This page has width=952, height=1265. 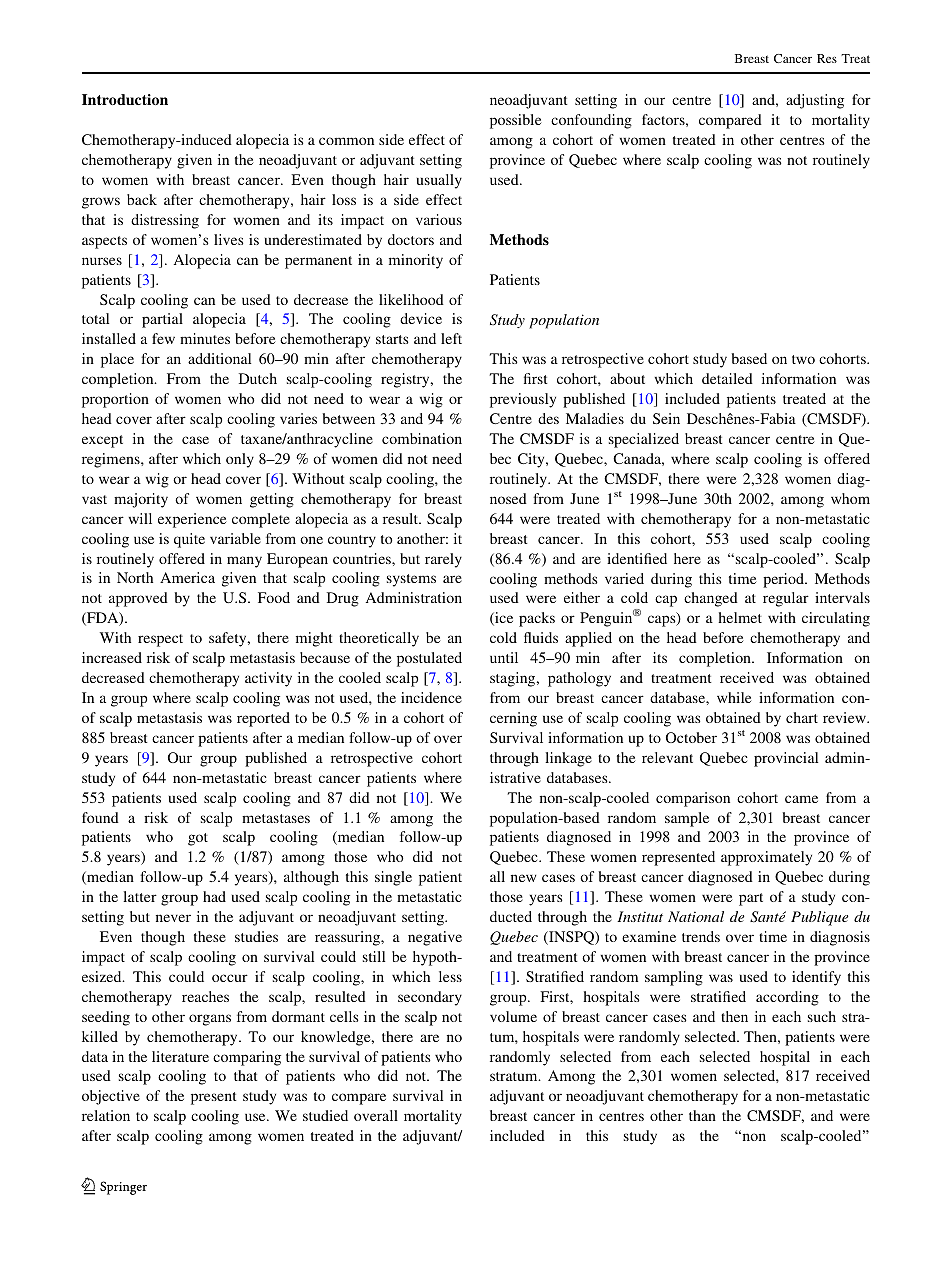 What do you see at coordinates (666, 418) in the page?
I see `Sein` at bounding box center [666, 418].
